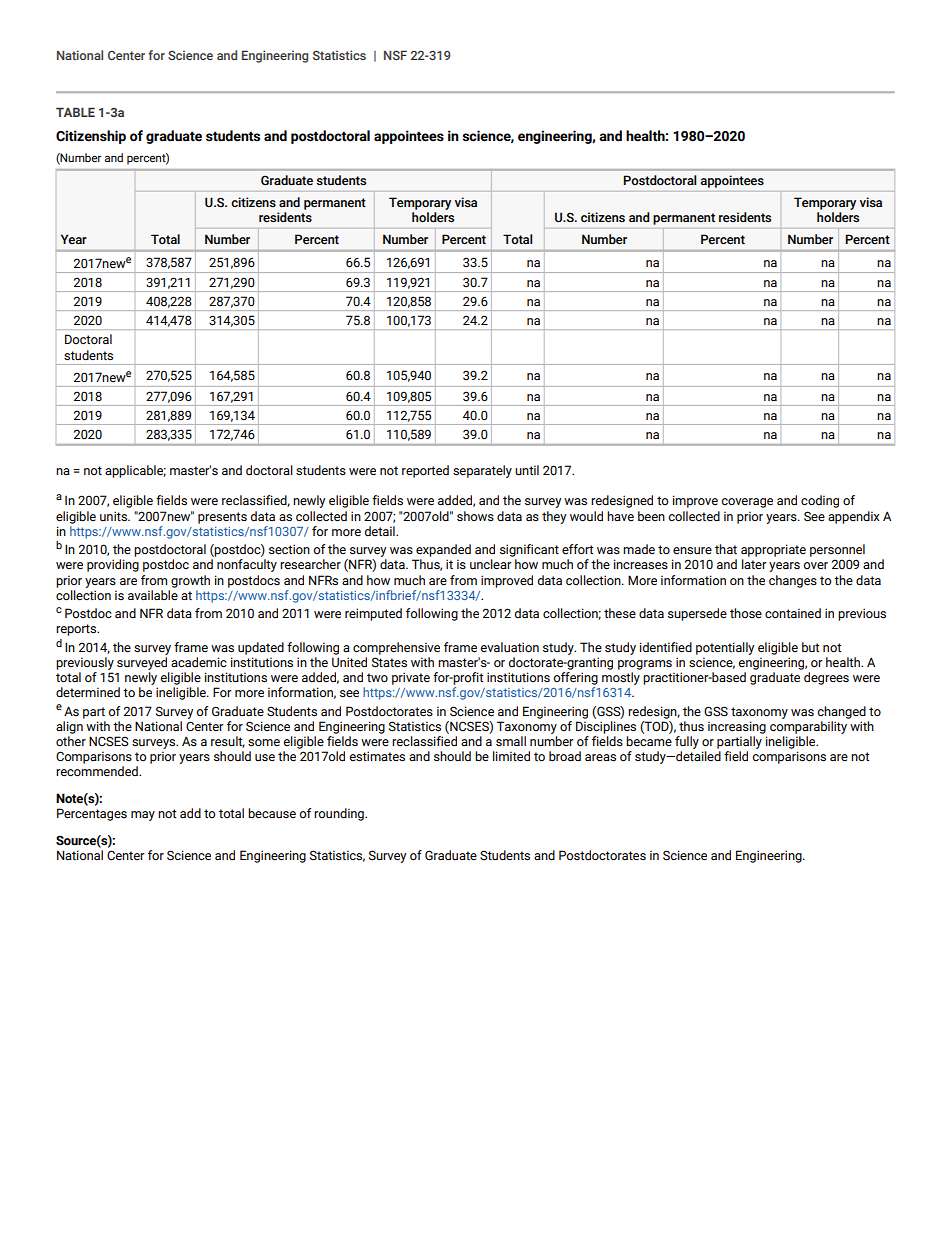  What do you see at coordinates (820, 501) in the page?
I see `coding` at bounding box center [820, 501].
